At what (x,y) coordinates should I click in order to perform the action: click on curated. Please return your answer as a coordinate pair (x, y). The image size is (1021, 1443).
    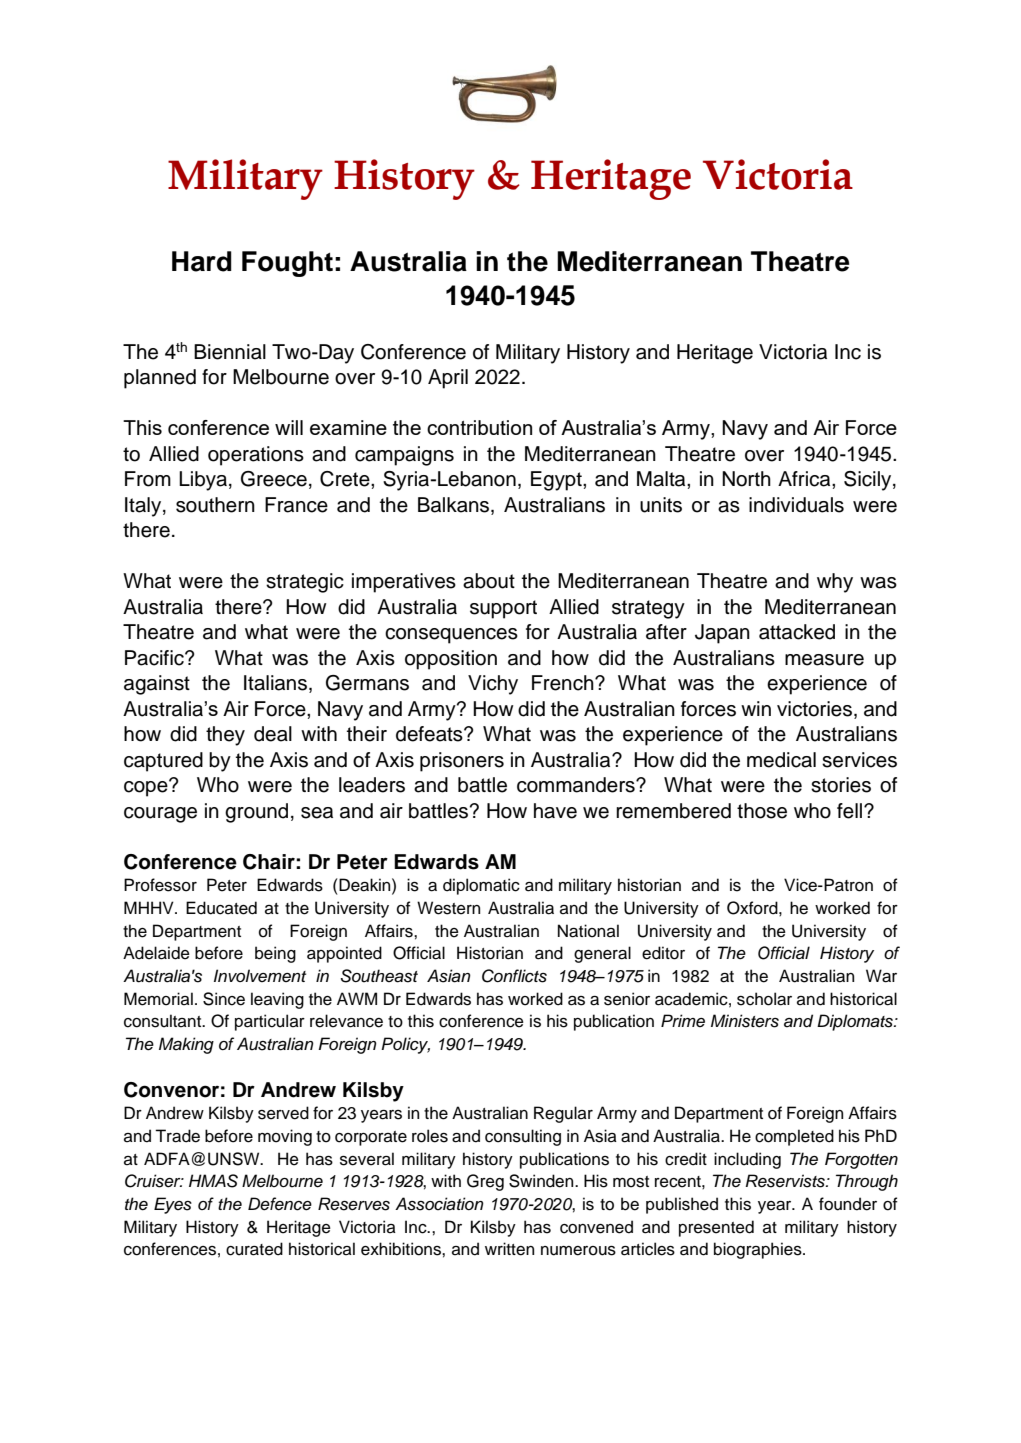
    Looking at the image, I should click on (254, 1249).
